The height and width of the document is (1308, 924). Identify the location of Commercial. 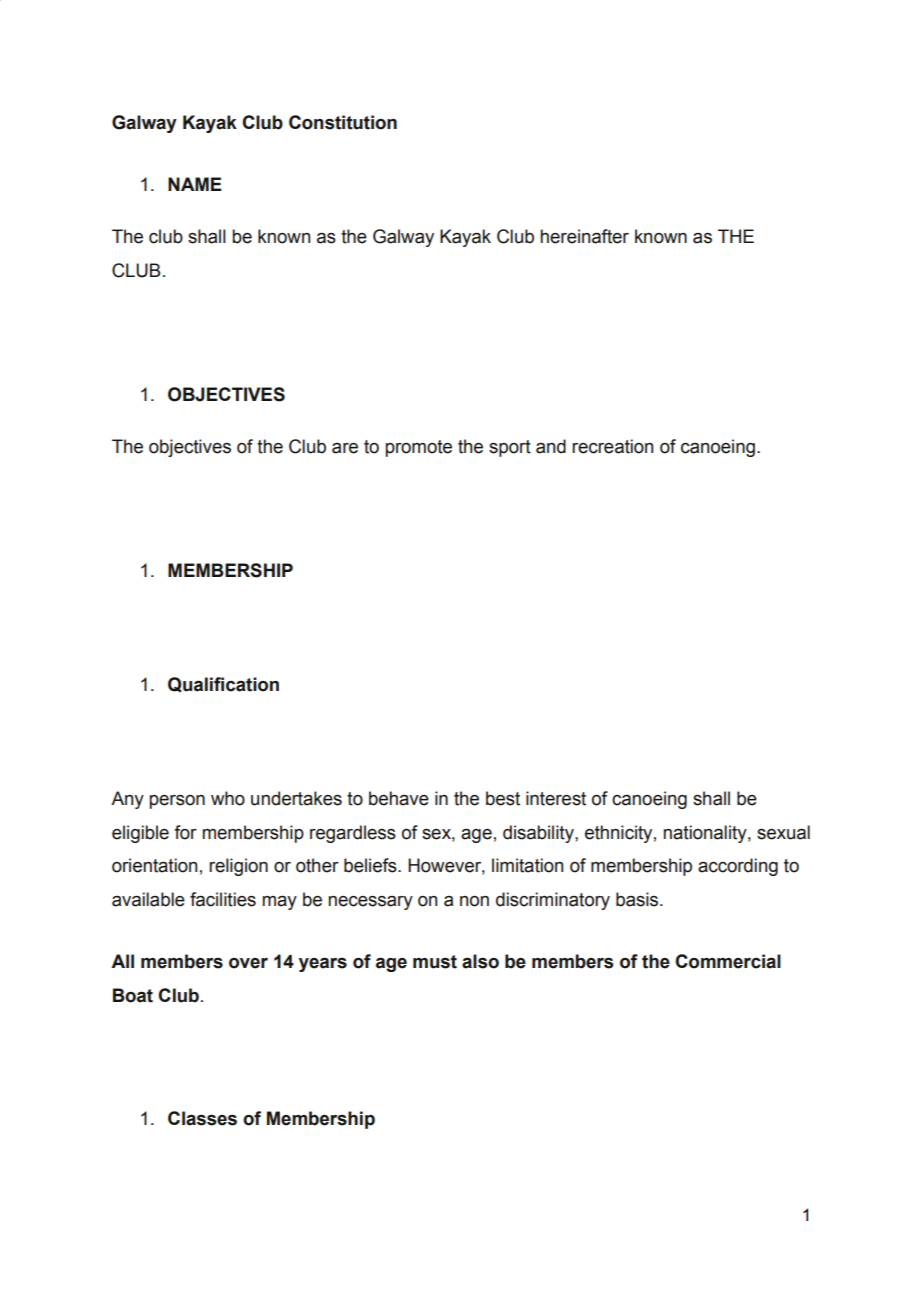
(728, 961).
